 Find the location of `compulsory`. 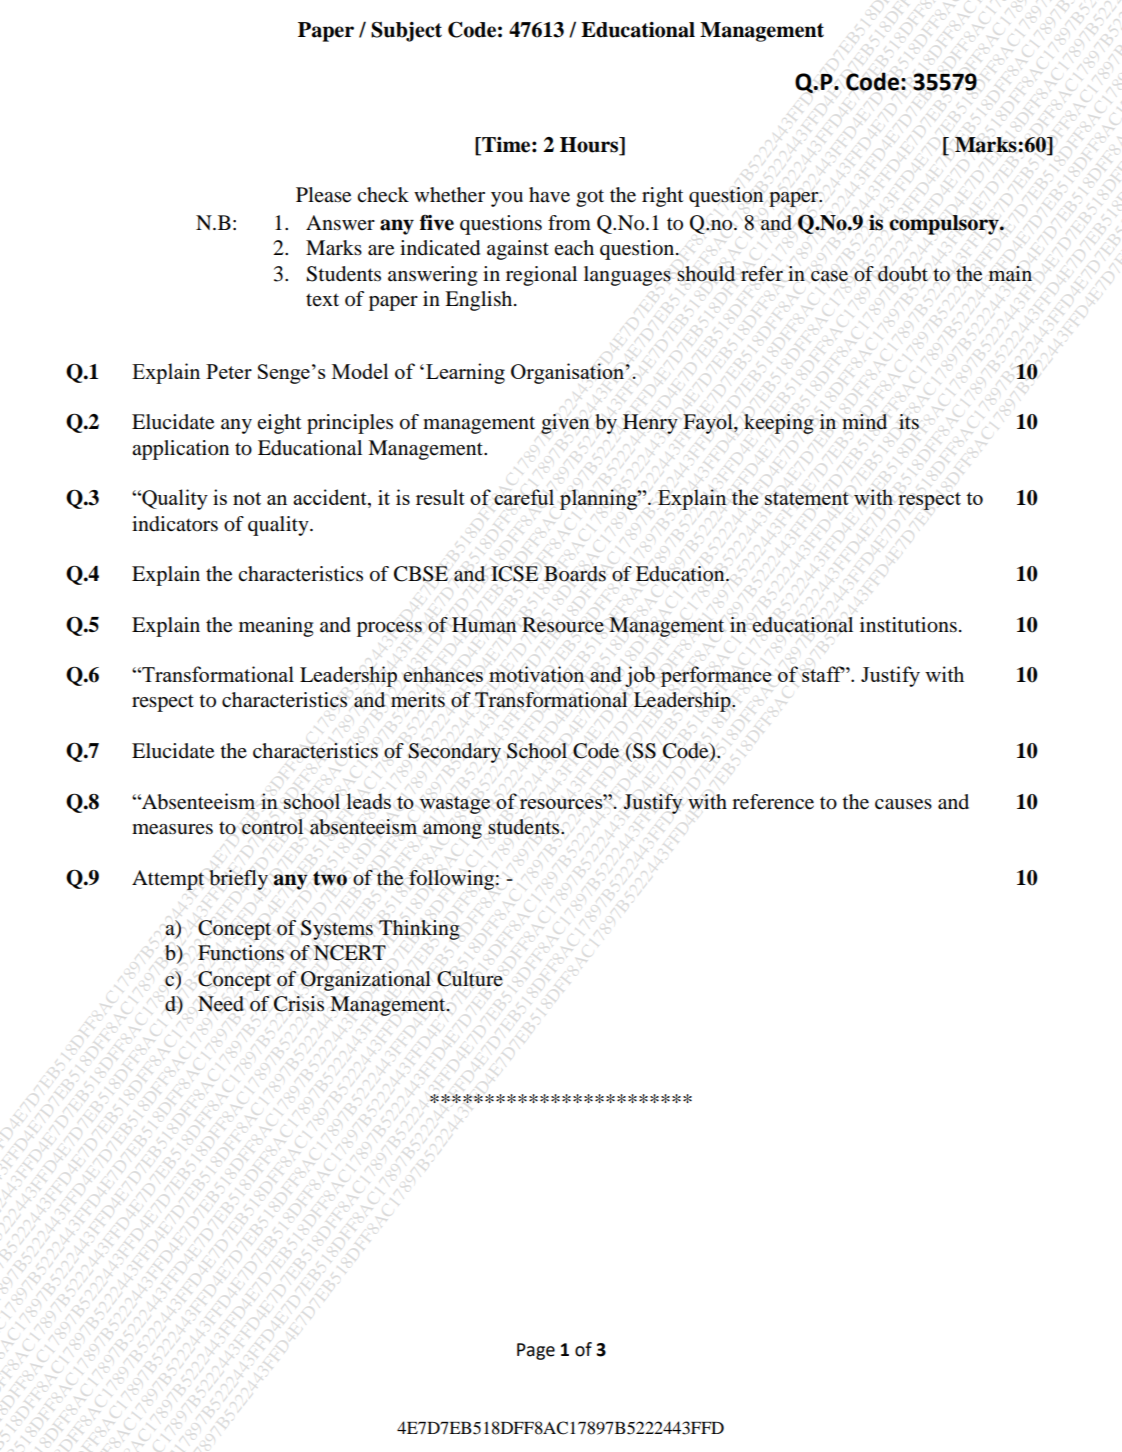

compulsory is located at coordinates (945, 225).
